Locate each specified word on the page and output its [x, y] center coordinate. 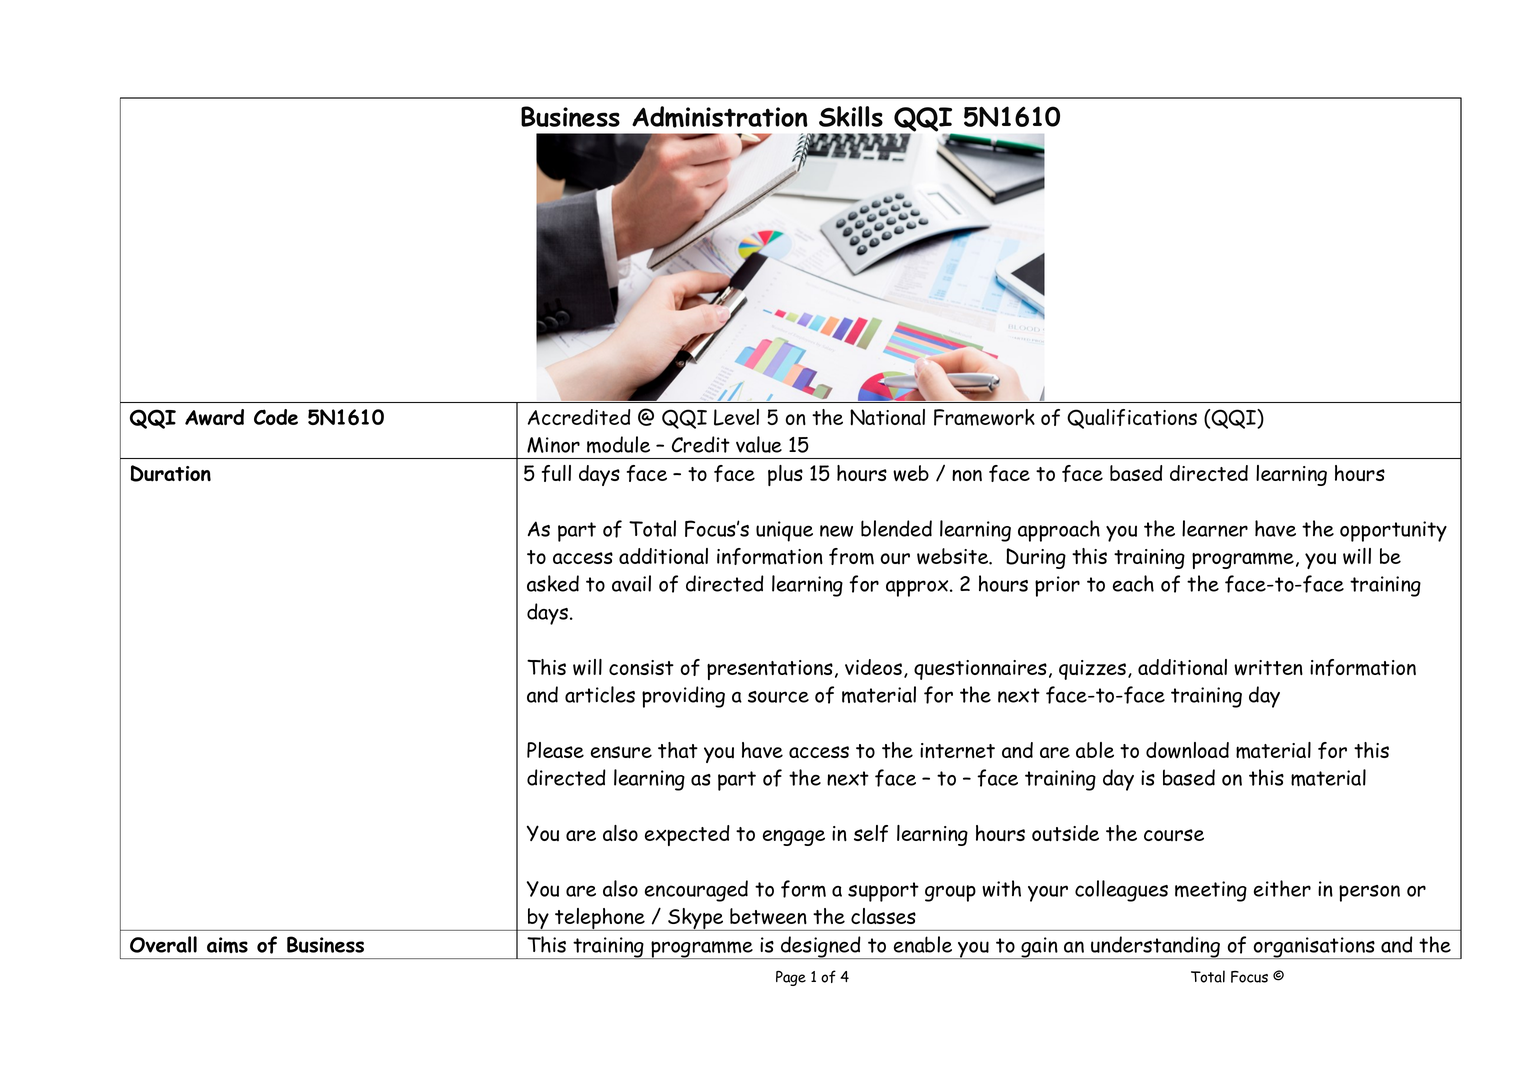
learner [1215, 528]
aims [227, 945]
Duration [171, 473]
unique [784, 531]
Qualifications [1132, 419]
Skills [851, 116]
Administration [720, 117]
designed [821, 947]
